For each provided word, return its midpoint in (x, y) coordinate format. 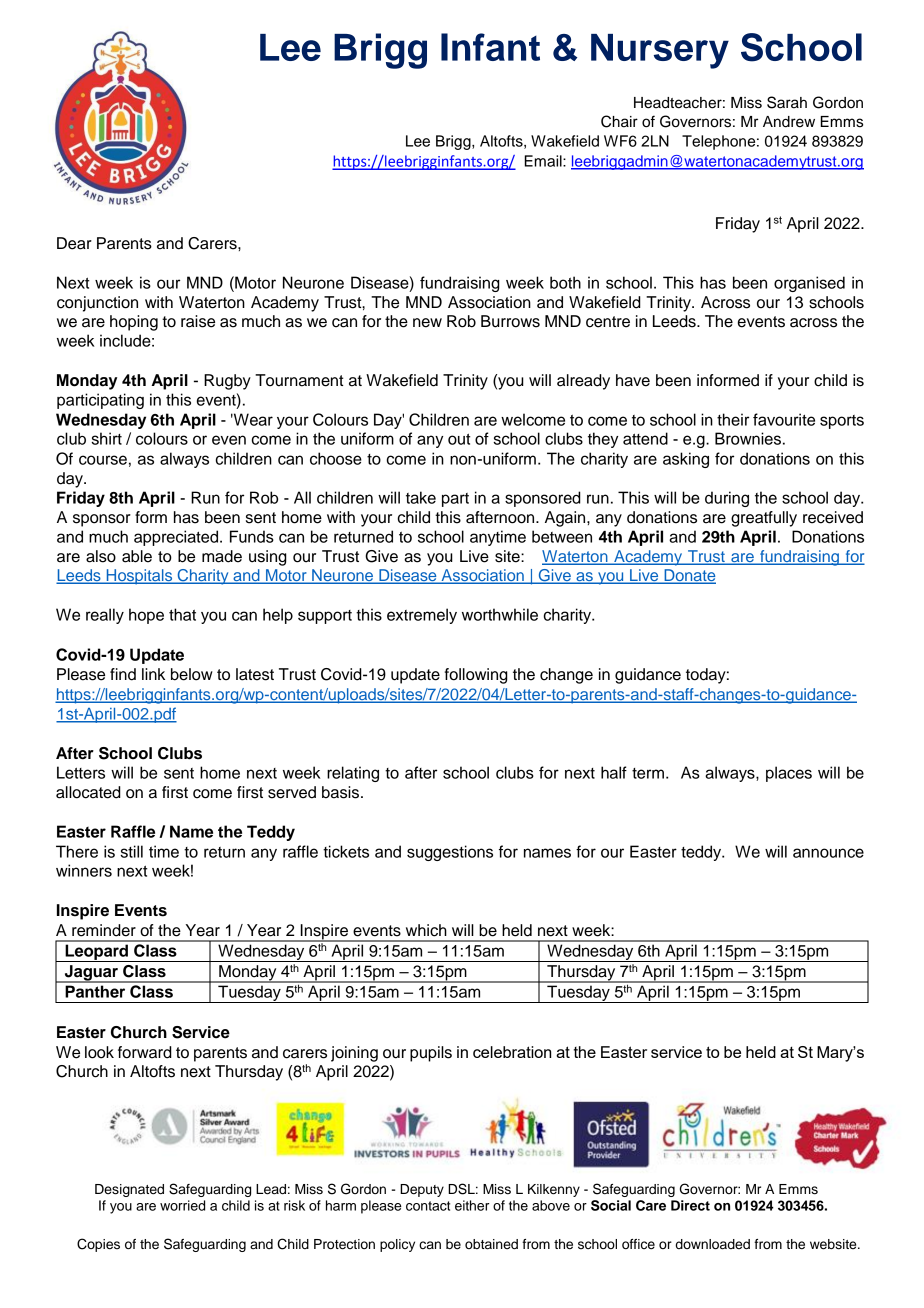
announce (828, 853)
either (472, 1205)
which (426, 930)
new (427, 323)
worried (182, 1205)
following (476, 676)
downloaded (713, 1244)
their (733, 419)
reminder (104, 930)
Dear (74, 243)
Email (544, 161)
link (153, 674)
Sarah (787, 102)
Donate (689, 576)
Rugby (227, 382)
